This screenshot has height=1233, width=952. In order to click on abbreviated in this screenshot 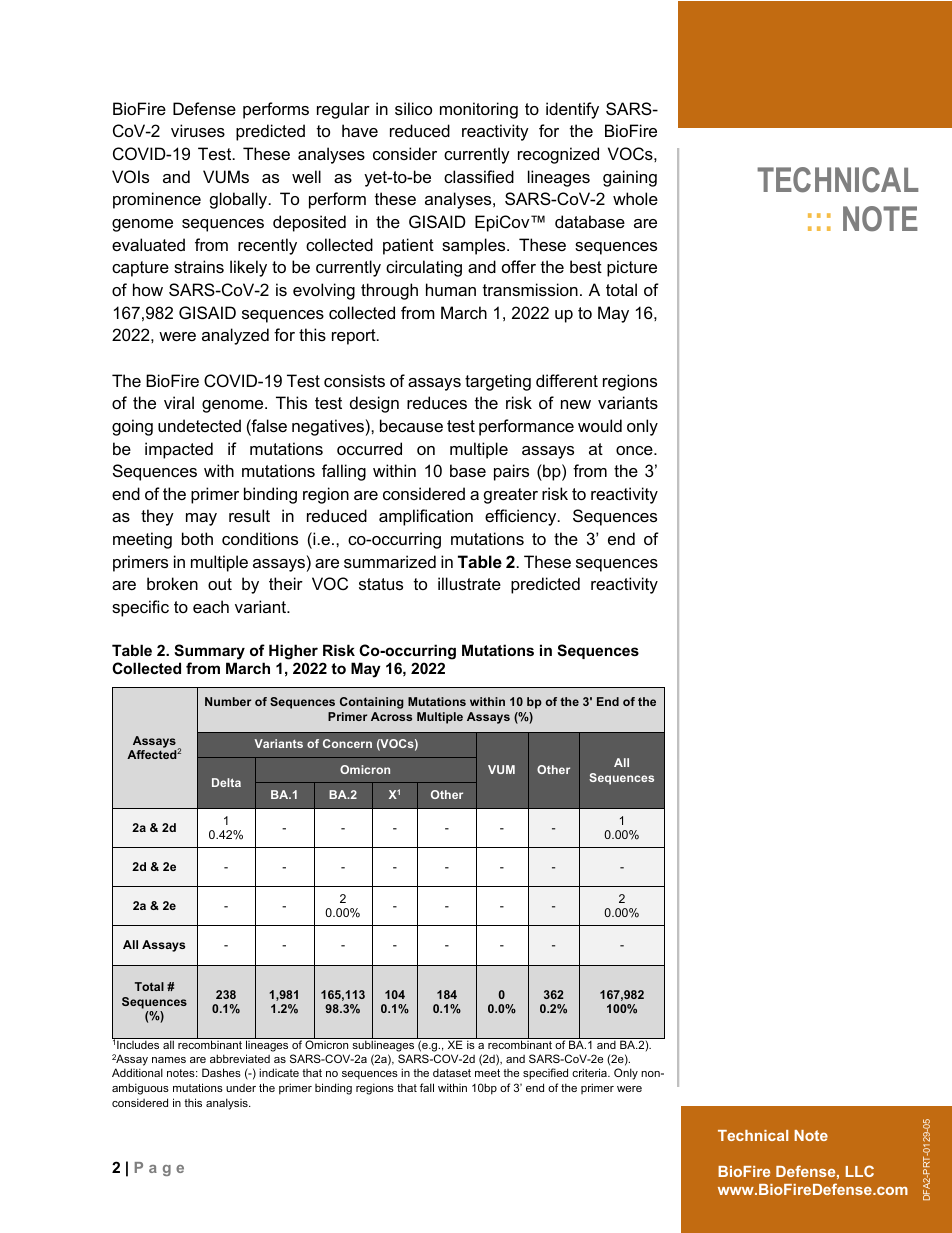, I will do `click(240, 1058)`.
